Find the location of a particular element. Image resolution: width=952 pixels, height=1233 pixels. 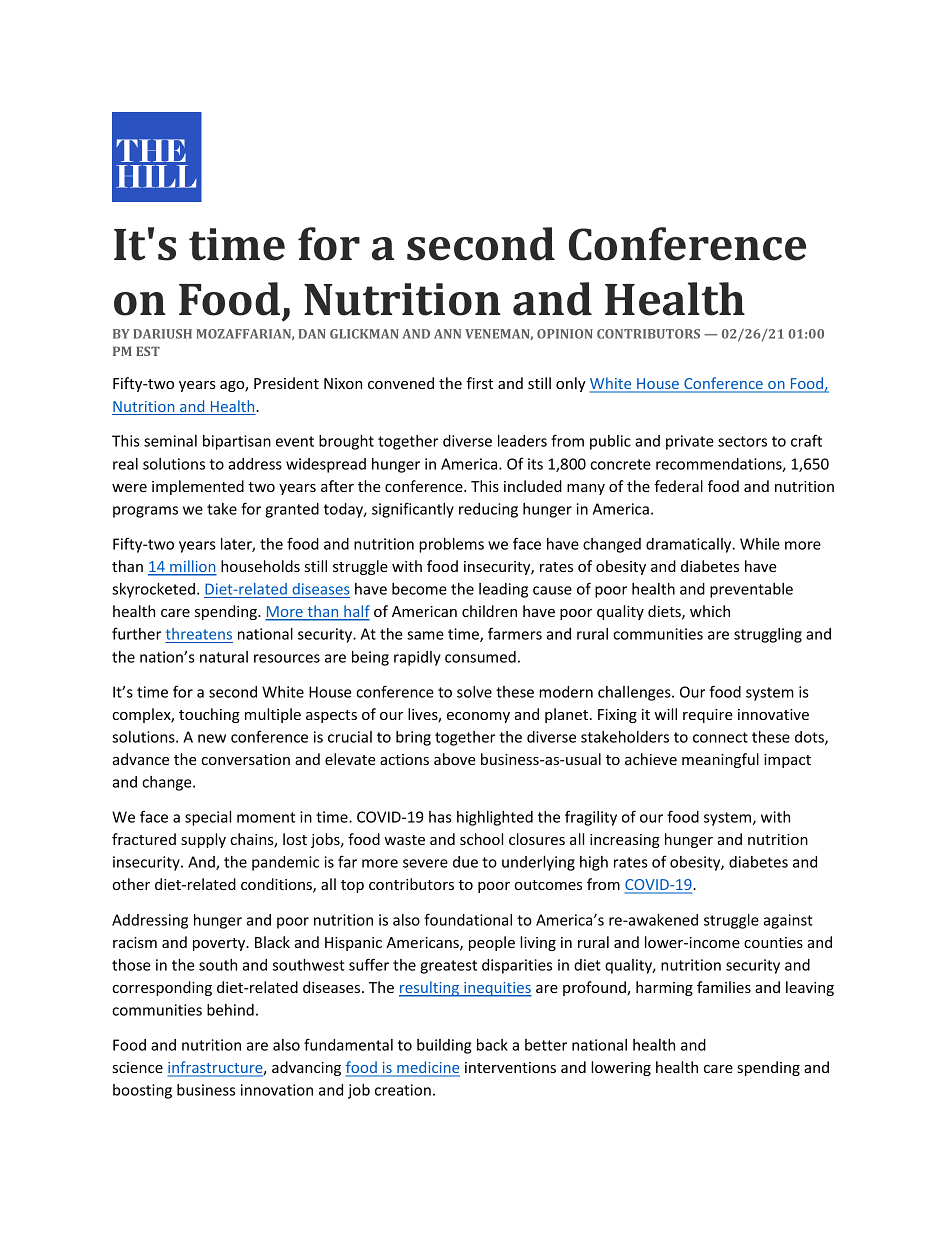

sectors is located at coordinates (742, 441).
